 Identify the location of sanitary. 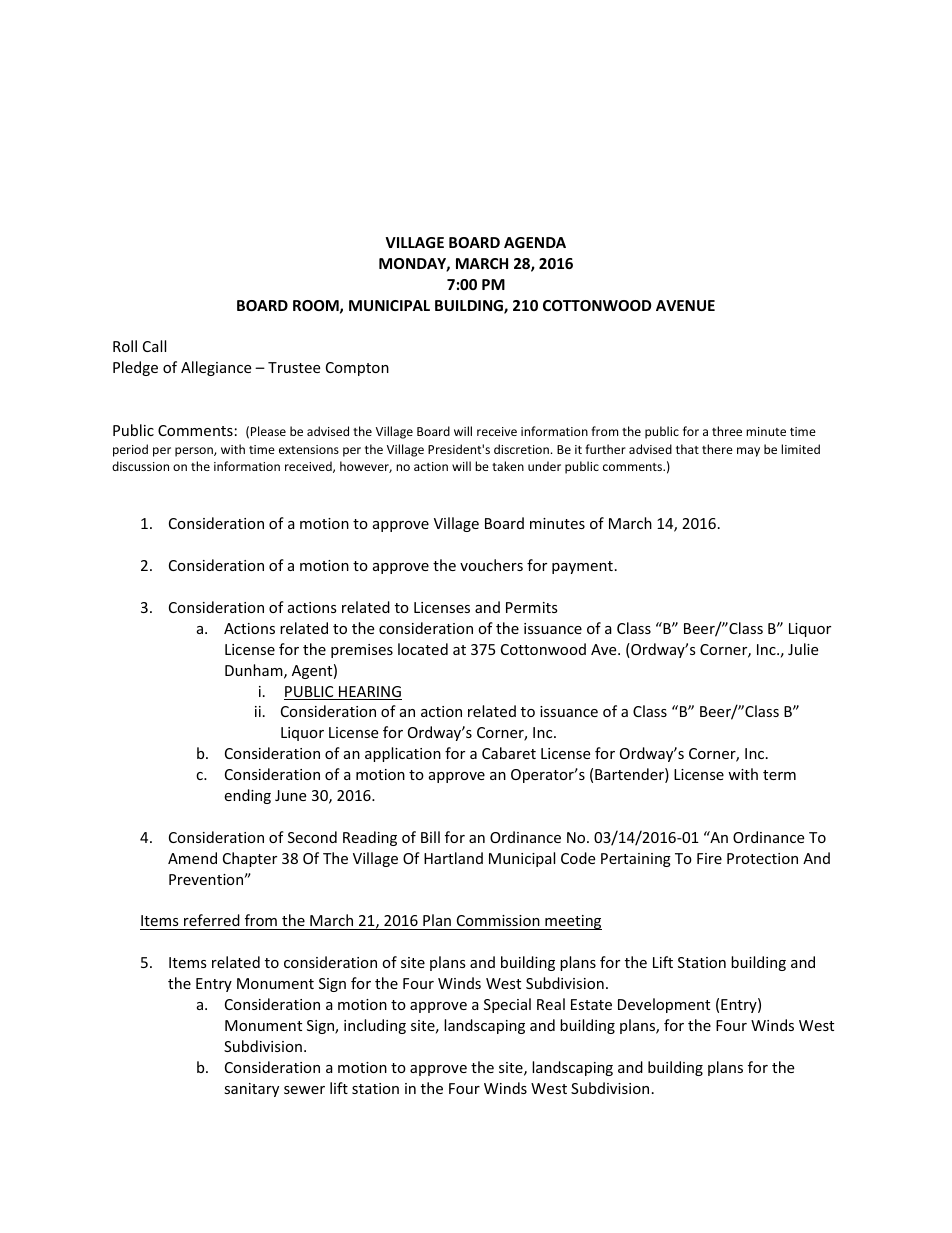
(251, 1090).
